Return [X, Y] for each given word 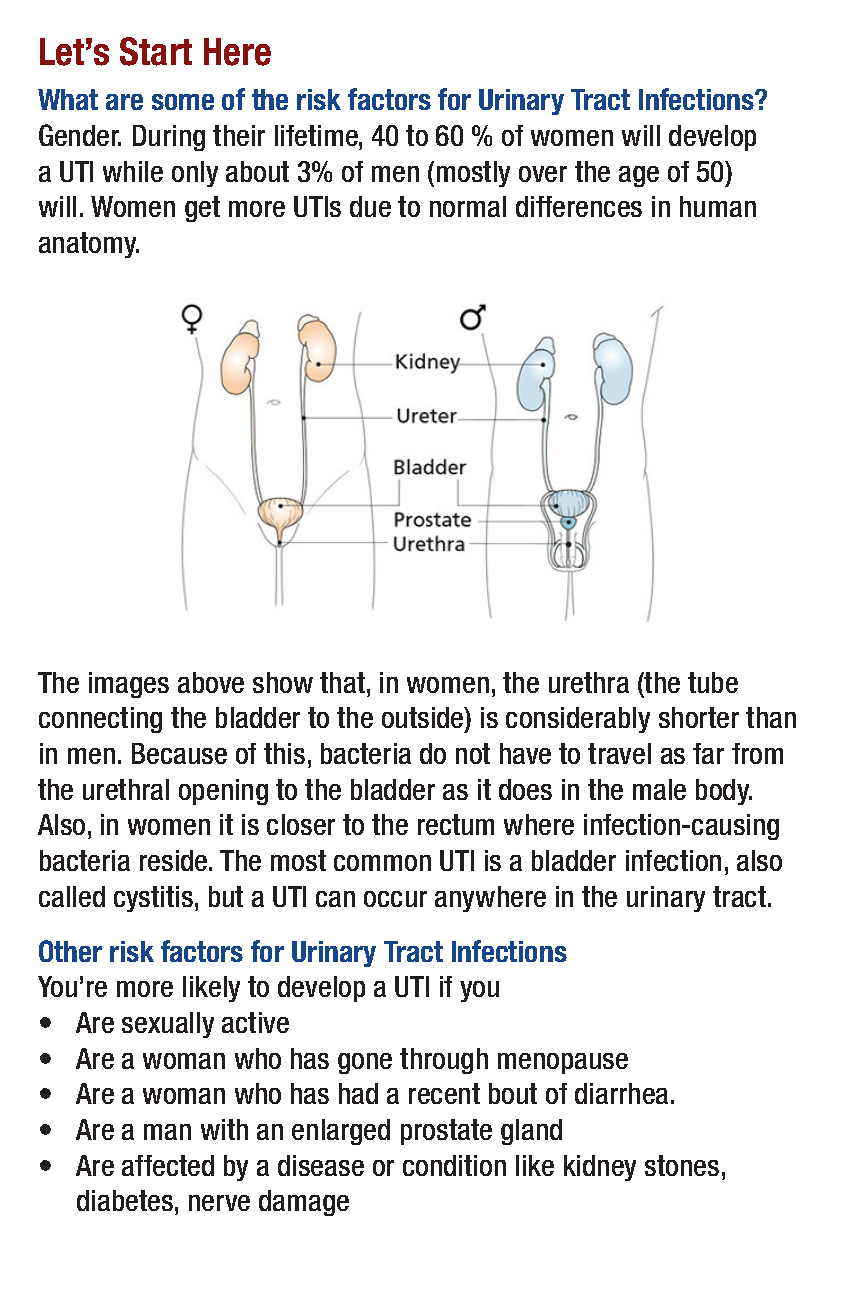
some [183, 102]
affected [168, 1165]
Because [179, 753]
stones [682, 1165]
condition [454, 1165]
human [718, 206]
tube [713, 682]
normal [468, 206]
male [659, 789]
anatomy [89, 245]
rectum [456, 824]
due [370, 206]
